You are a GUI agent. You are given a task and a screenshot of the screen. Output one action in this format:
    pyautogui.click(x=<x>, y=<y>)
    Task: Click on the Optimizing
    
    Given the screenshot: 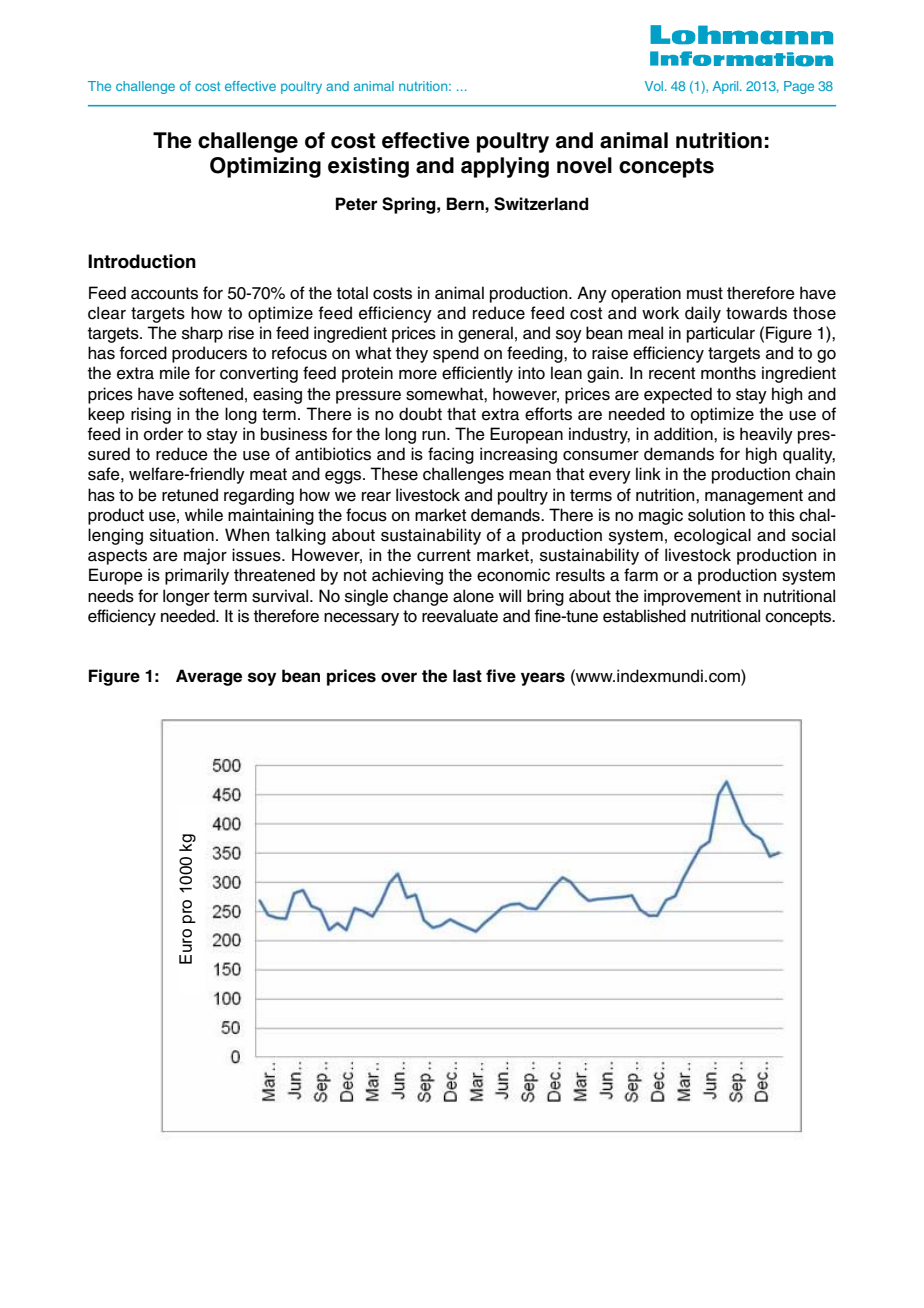 What is the action you would take?
    pyautogui.click(x=265, y=167)
